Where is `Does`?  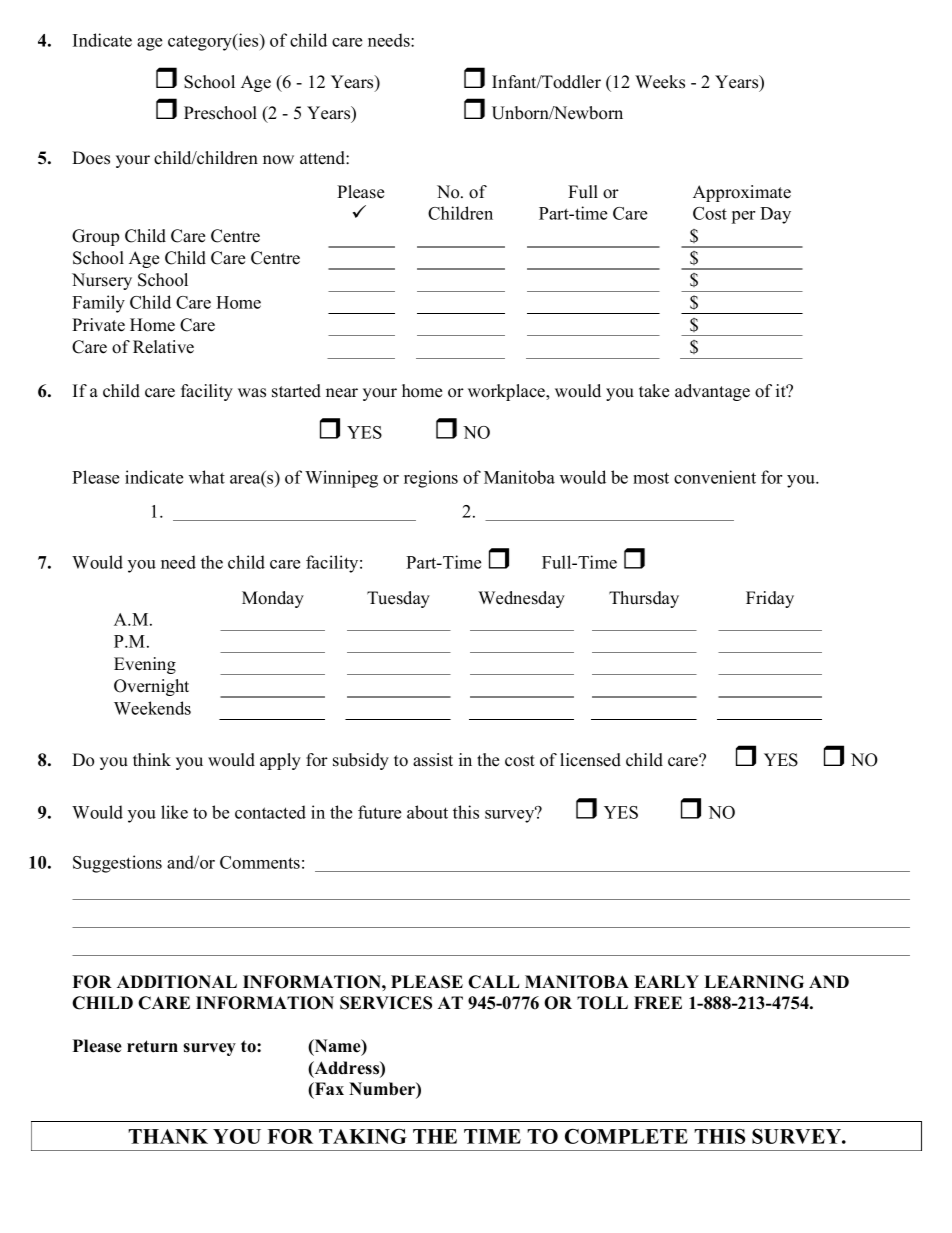 Does is located at coordinates (91, 158).
